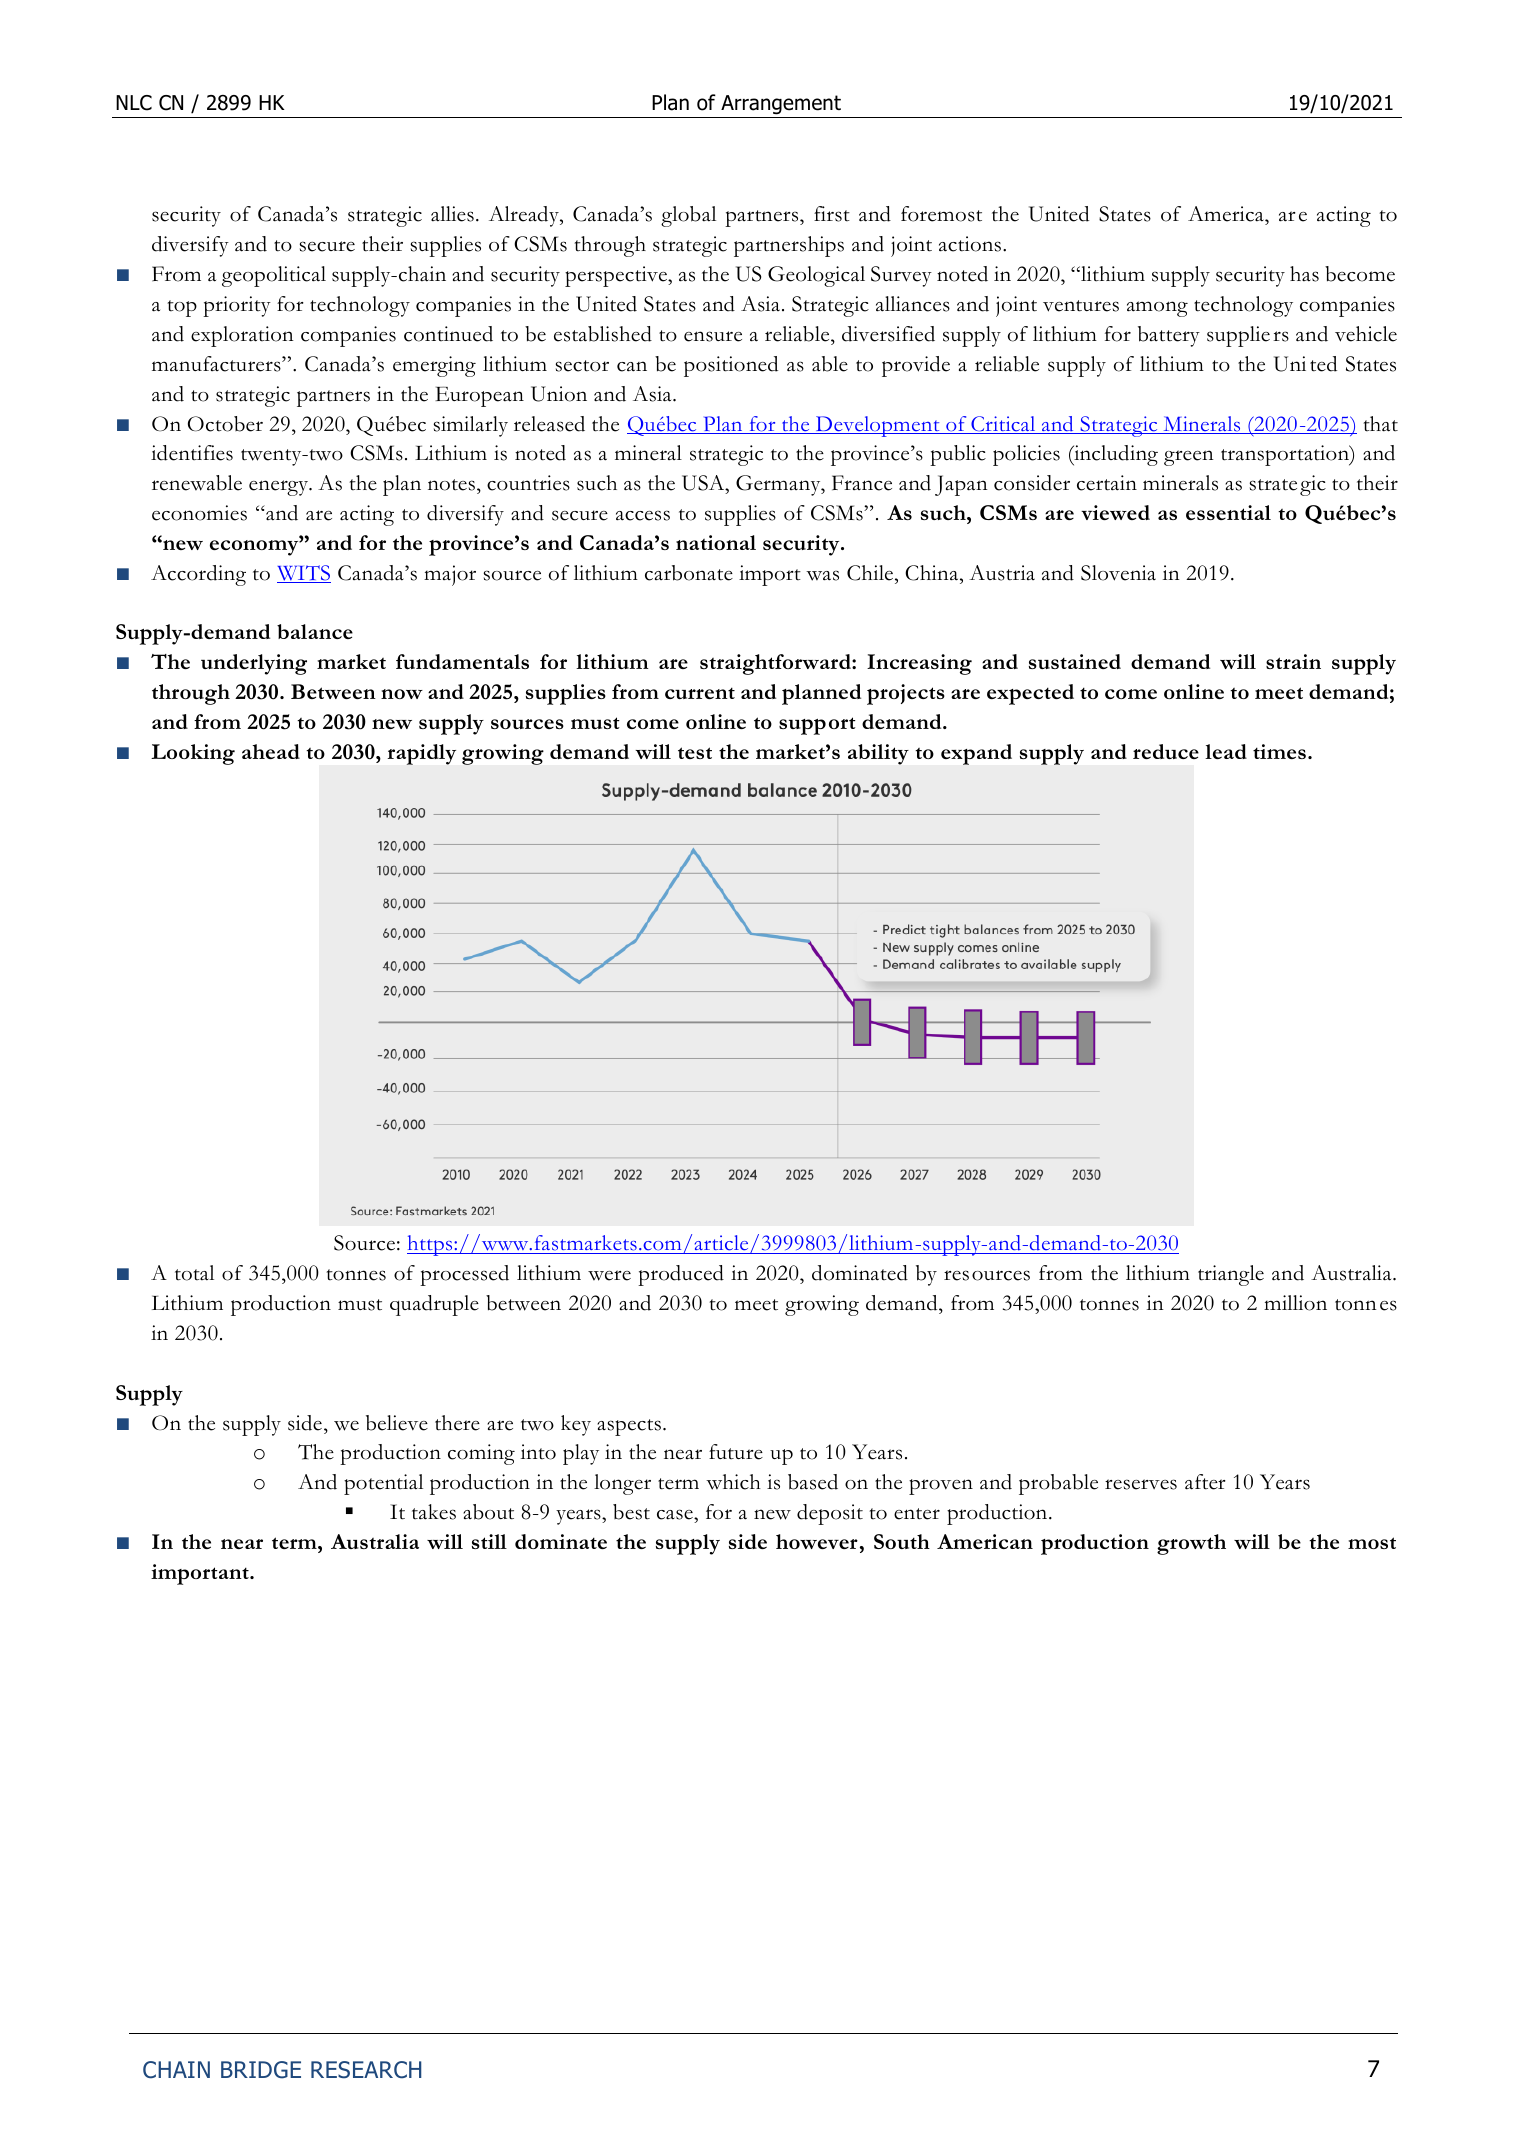  What do you see at coordinates (781, 105) in the screenshot?
I see `Arrangement` at bounding box center [781, 105].
